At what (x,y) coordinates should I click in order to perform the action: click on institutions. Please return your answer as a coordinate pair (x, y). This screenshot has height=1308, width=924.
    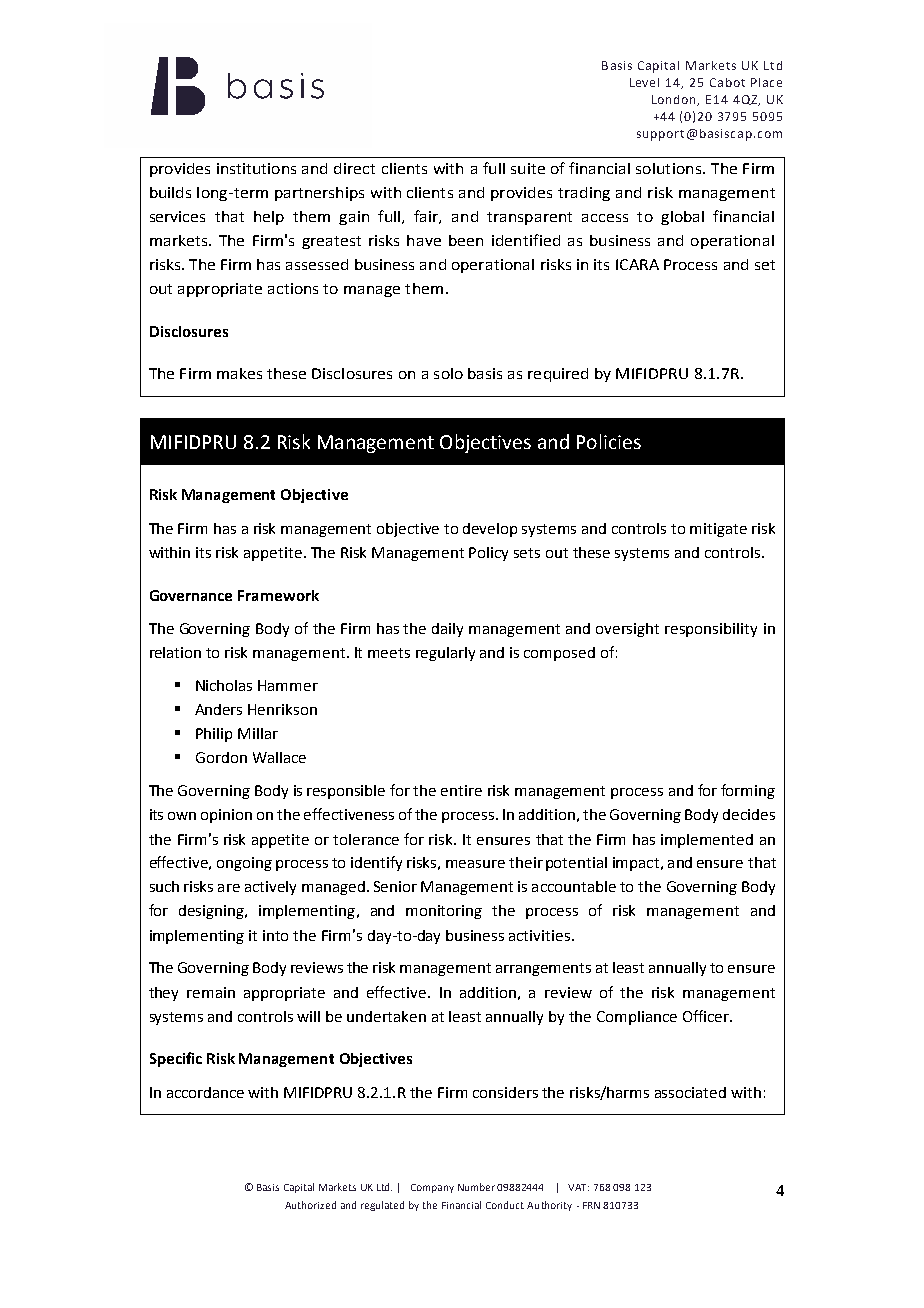
    Looking at the image, I should click on (256, 168).
